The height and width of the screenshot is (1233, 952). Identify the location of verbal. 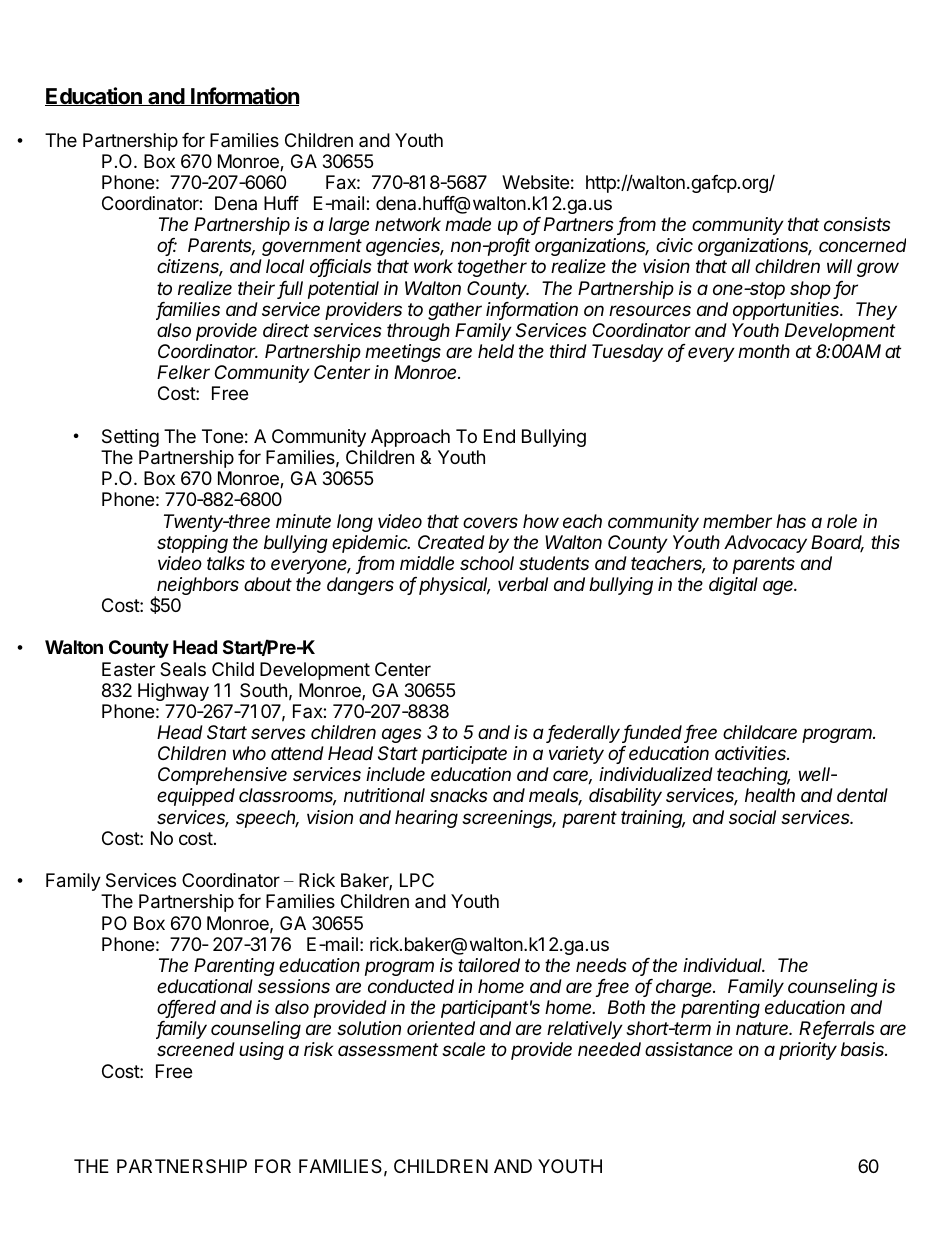
(523, 584).
